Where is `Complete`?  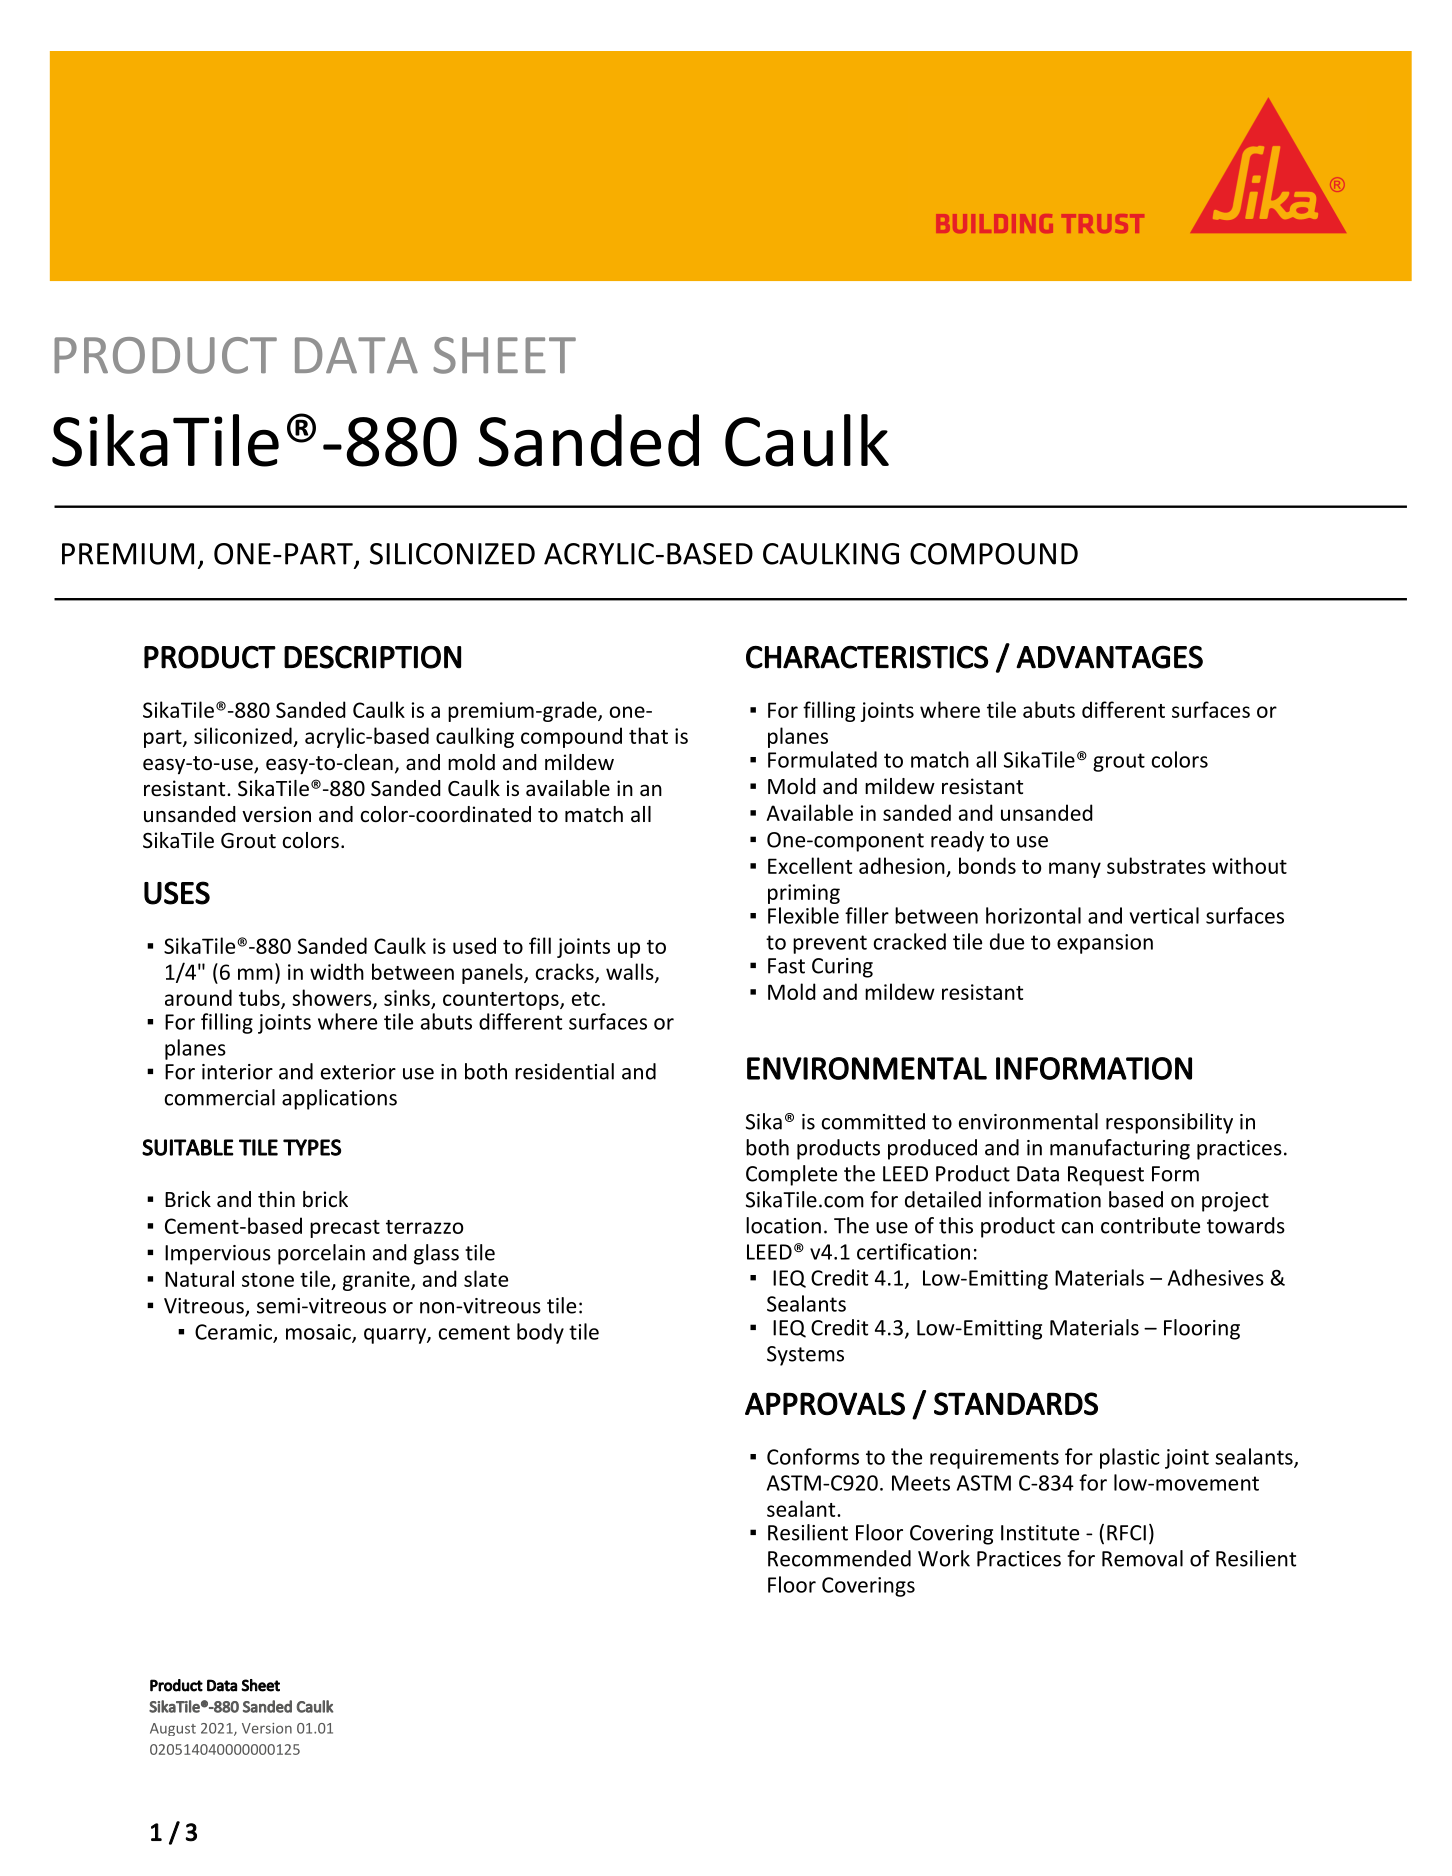
Complete is located at coordinates (791, 1175).
